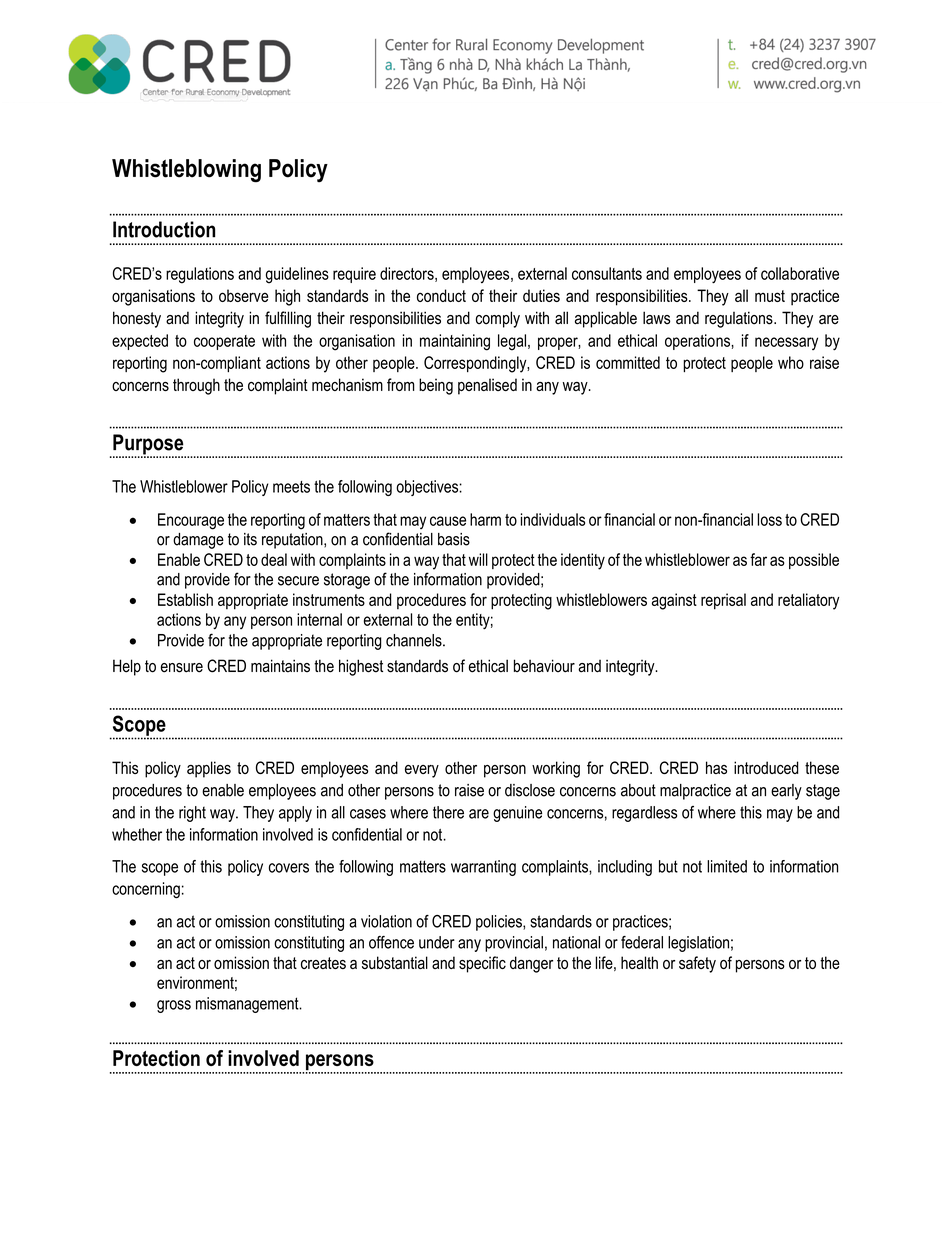 Image resolution: width=952 pixels, height=1233 pixels. Describe the element at coordinates (441, 295) in the page. I see `conduct` at that location.
